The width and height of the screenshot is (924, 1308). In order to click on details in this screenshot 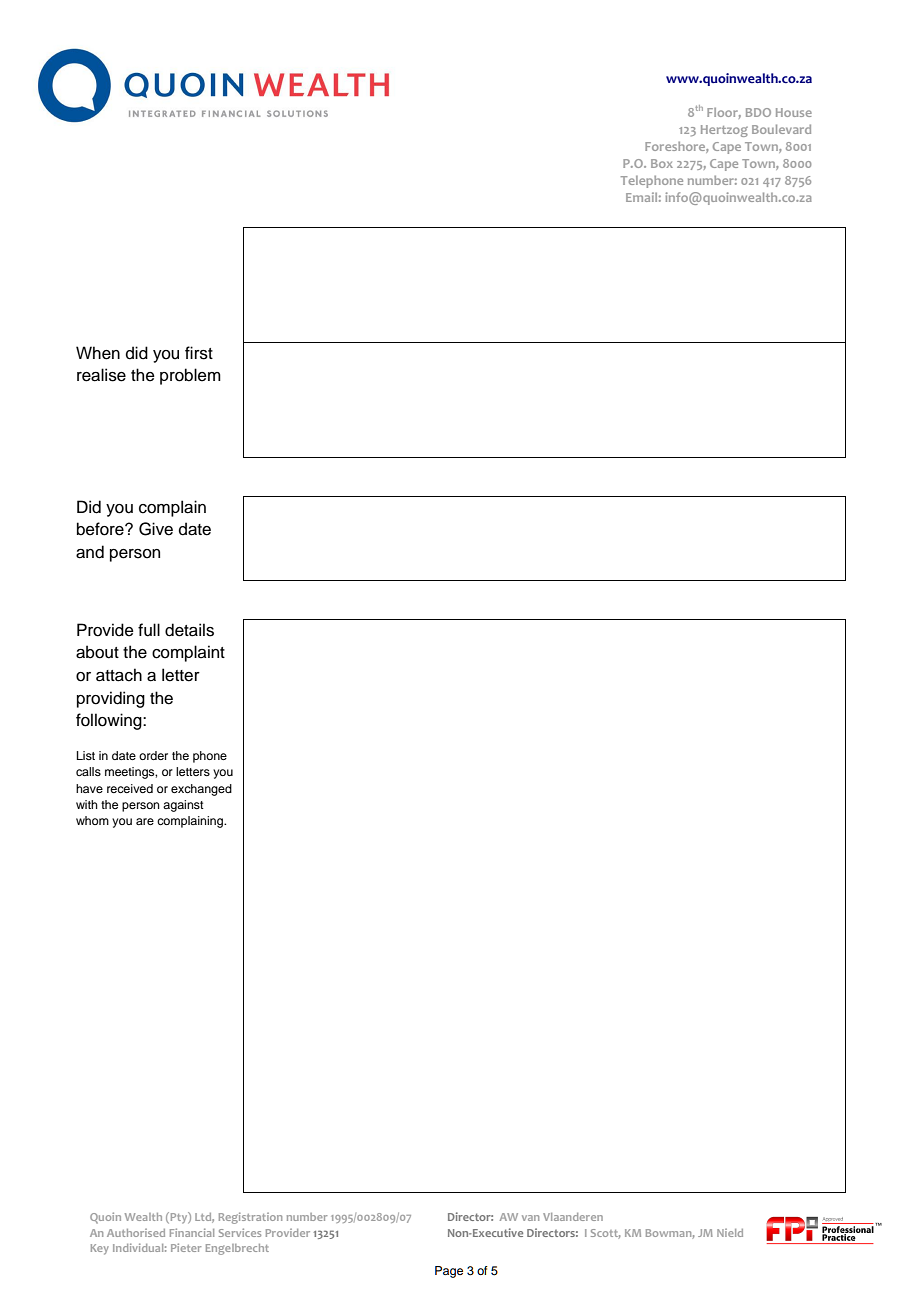, I will do `click(189, 630)`.
